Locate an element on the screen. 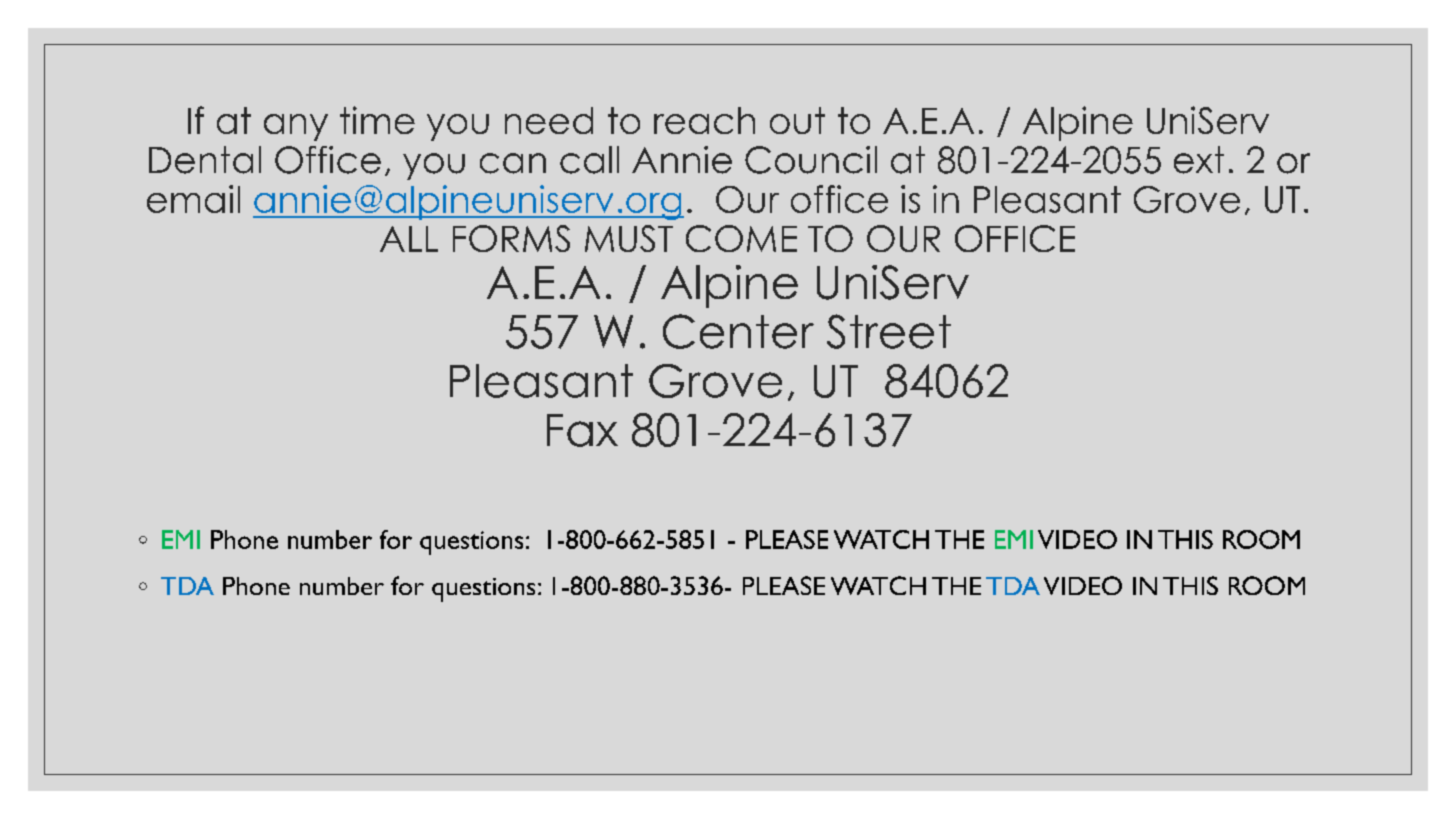 The image size is (1456, 819). ext is located at coordinates (1199, 160).
